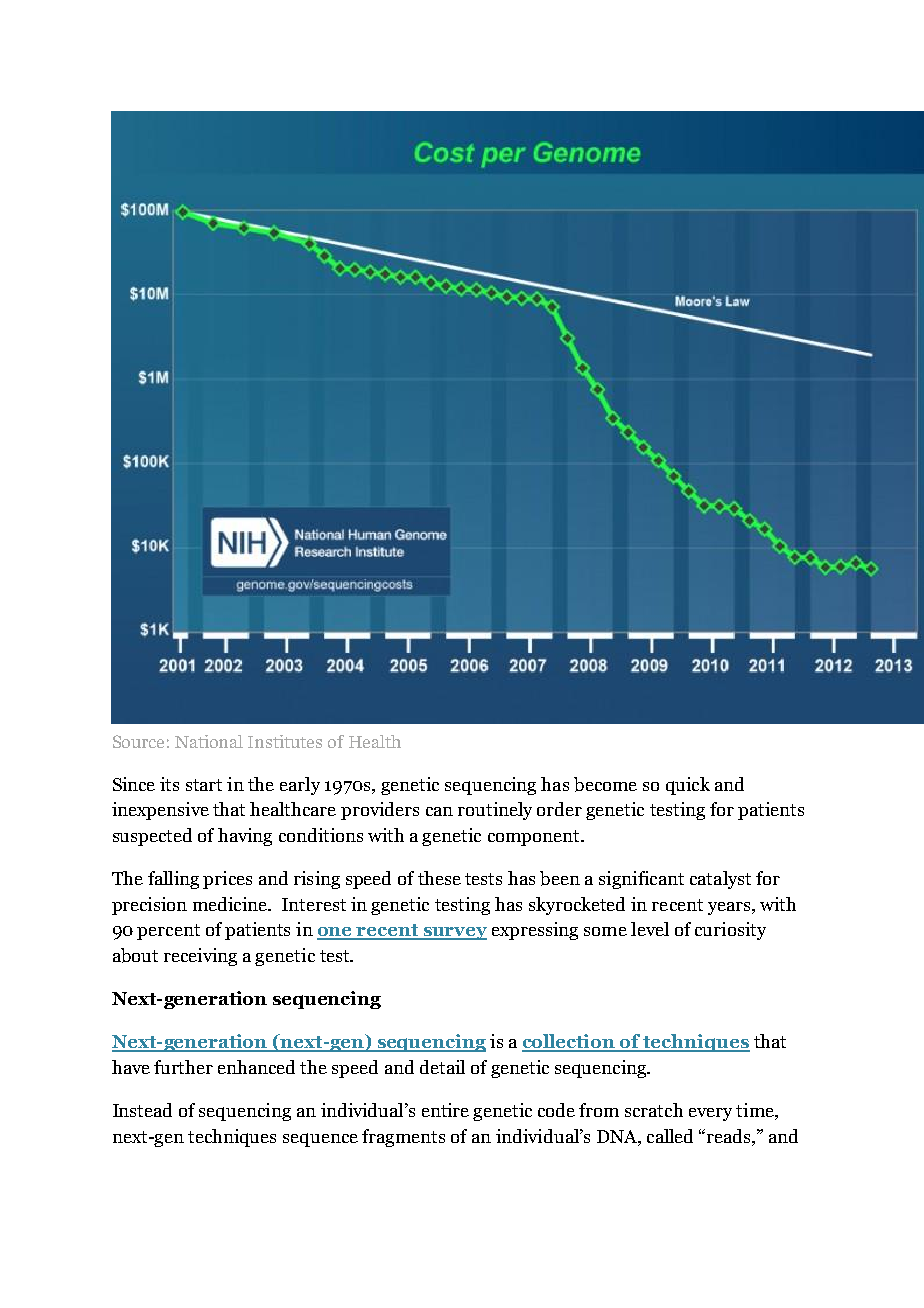 This image has height=1308, width=924. Describe the element at coordinates (650, 929) in the image. I see `level` at that location.
